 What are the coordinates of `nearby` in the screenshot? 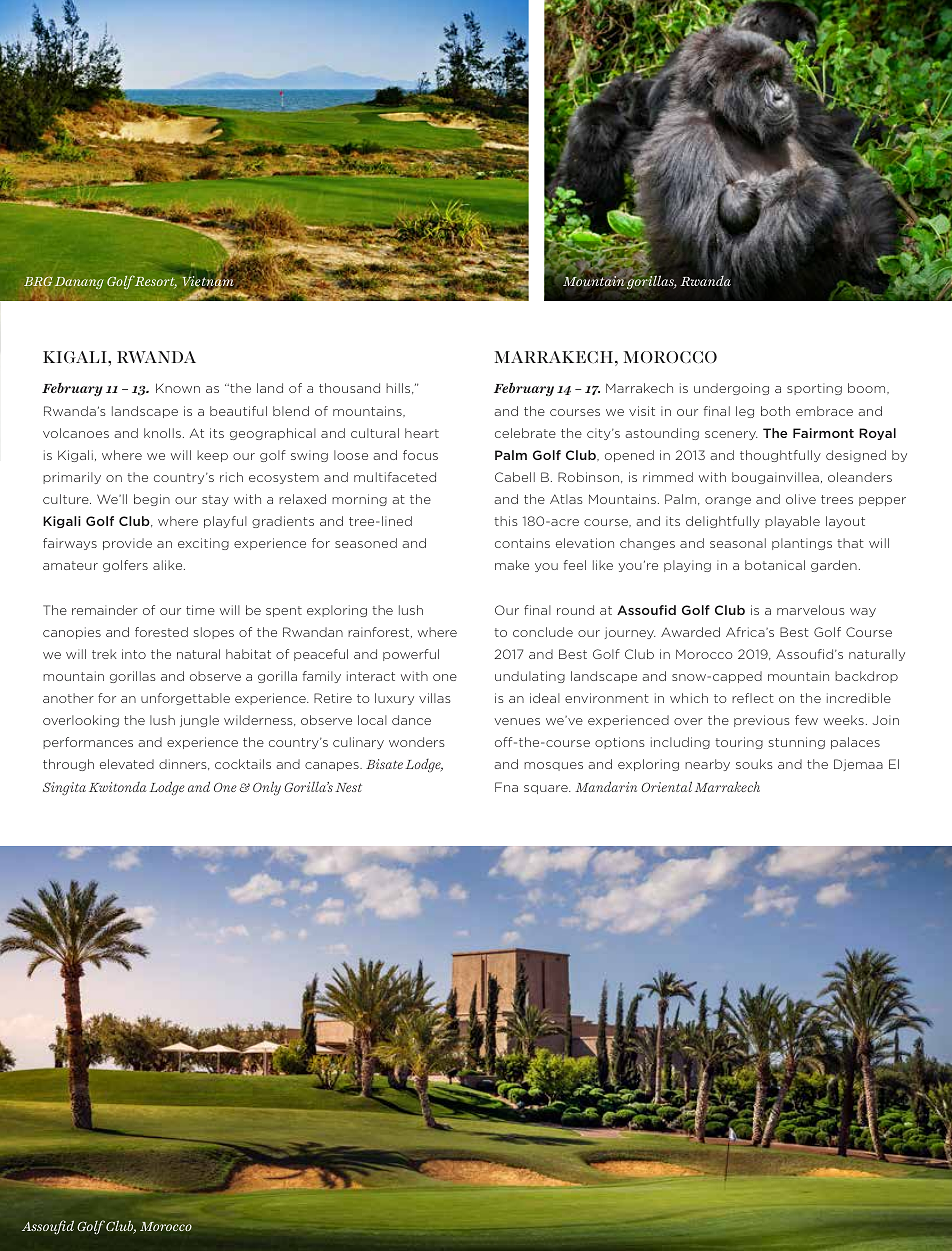 It's located at (707, 765).
